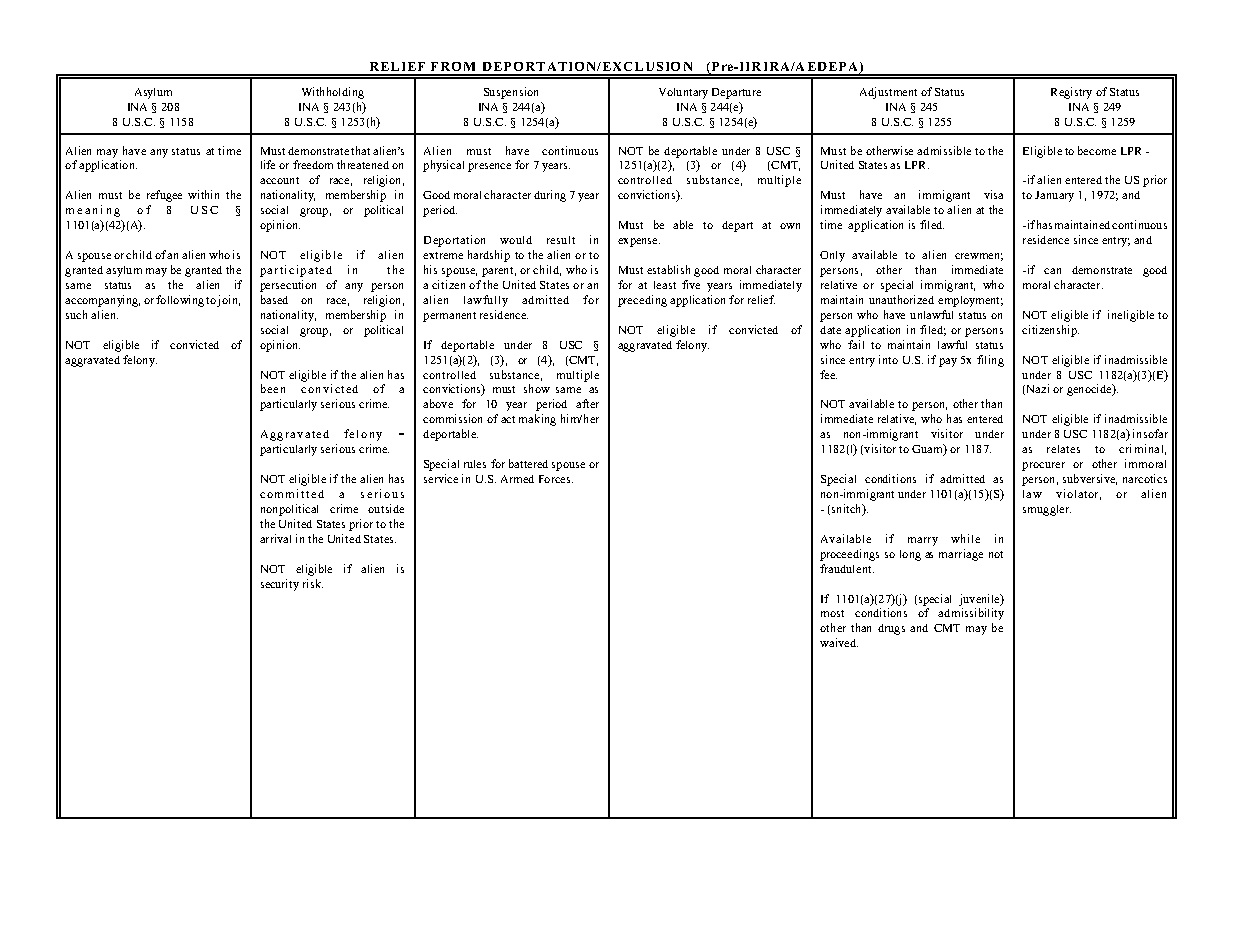 This image has height=952, width=1233. Describe the element at coordinates (273, 388) in the image. I see `been` at that location.
